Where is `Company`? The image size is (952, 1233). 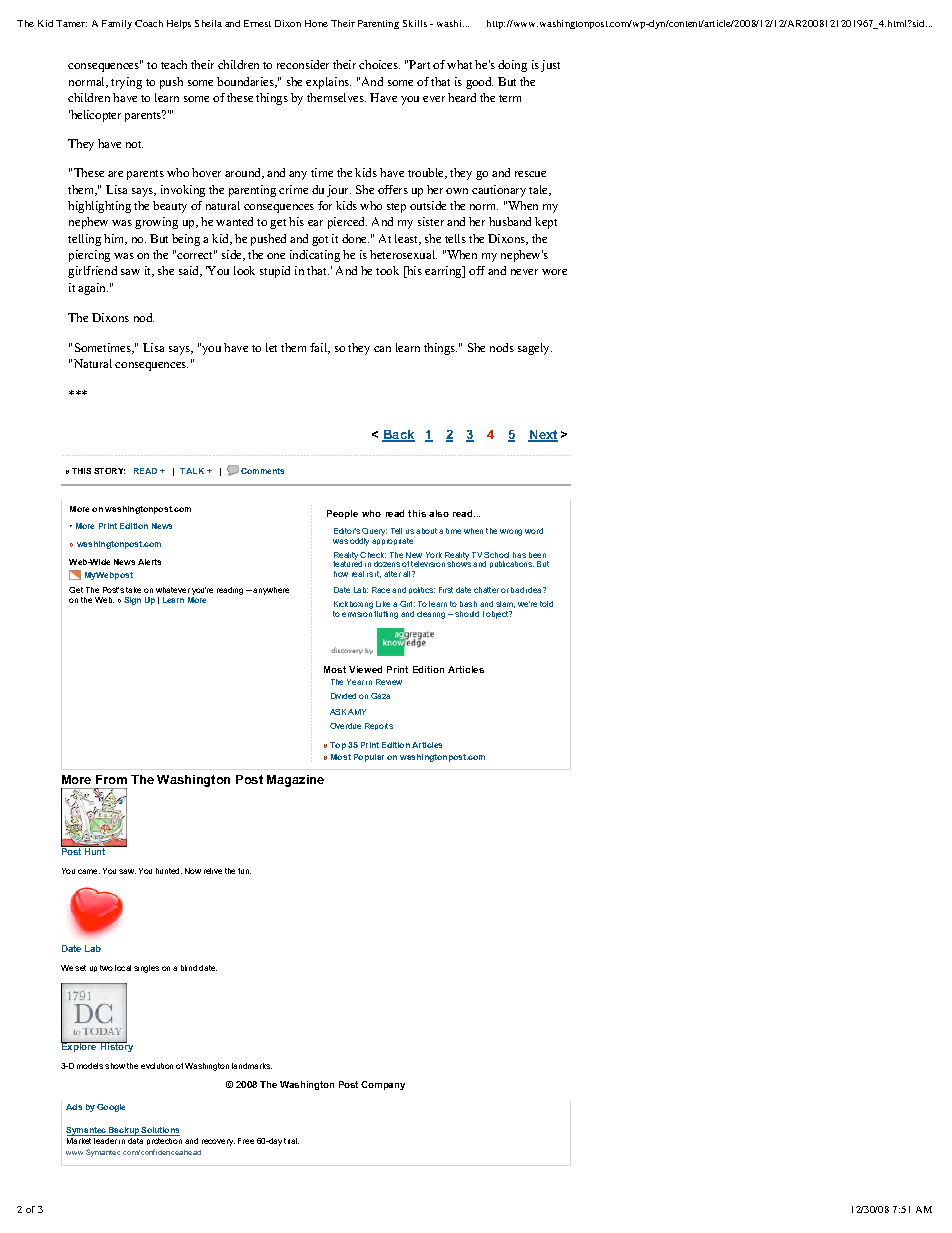 Company is located at coordinates (383, 1085).
